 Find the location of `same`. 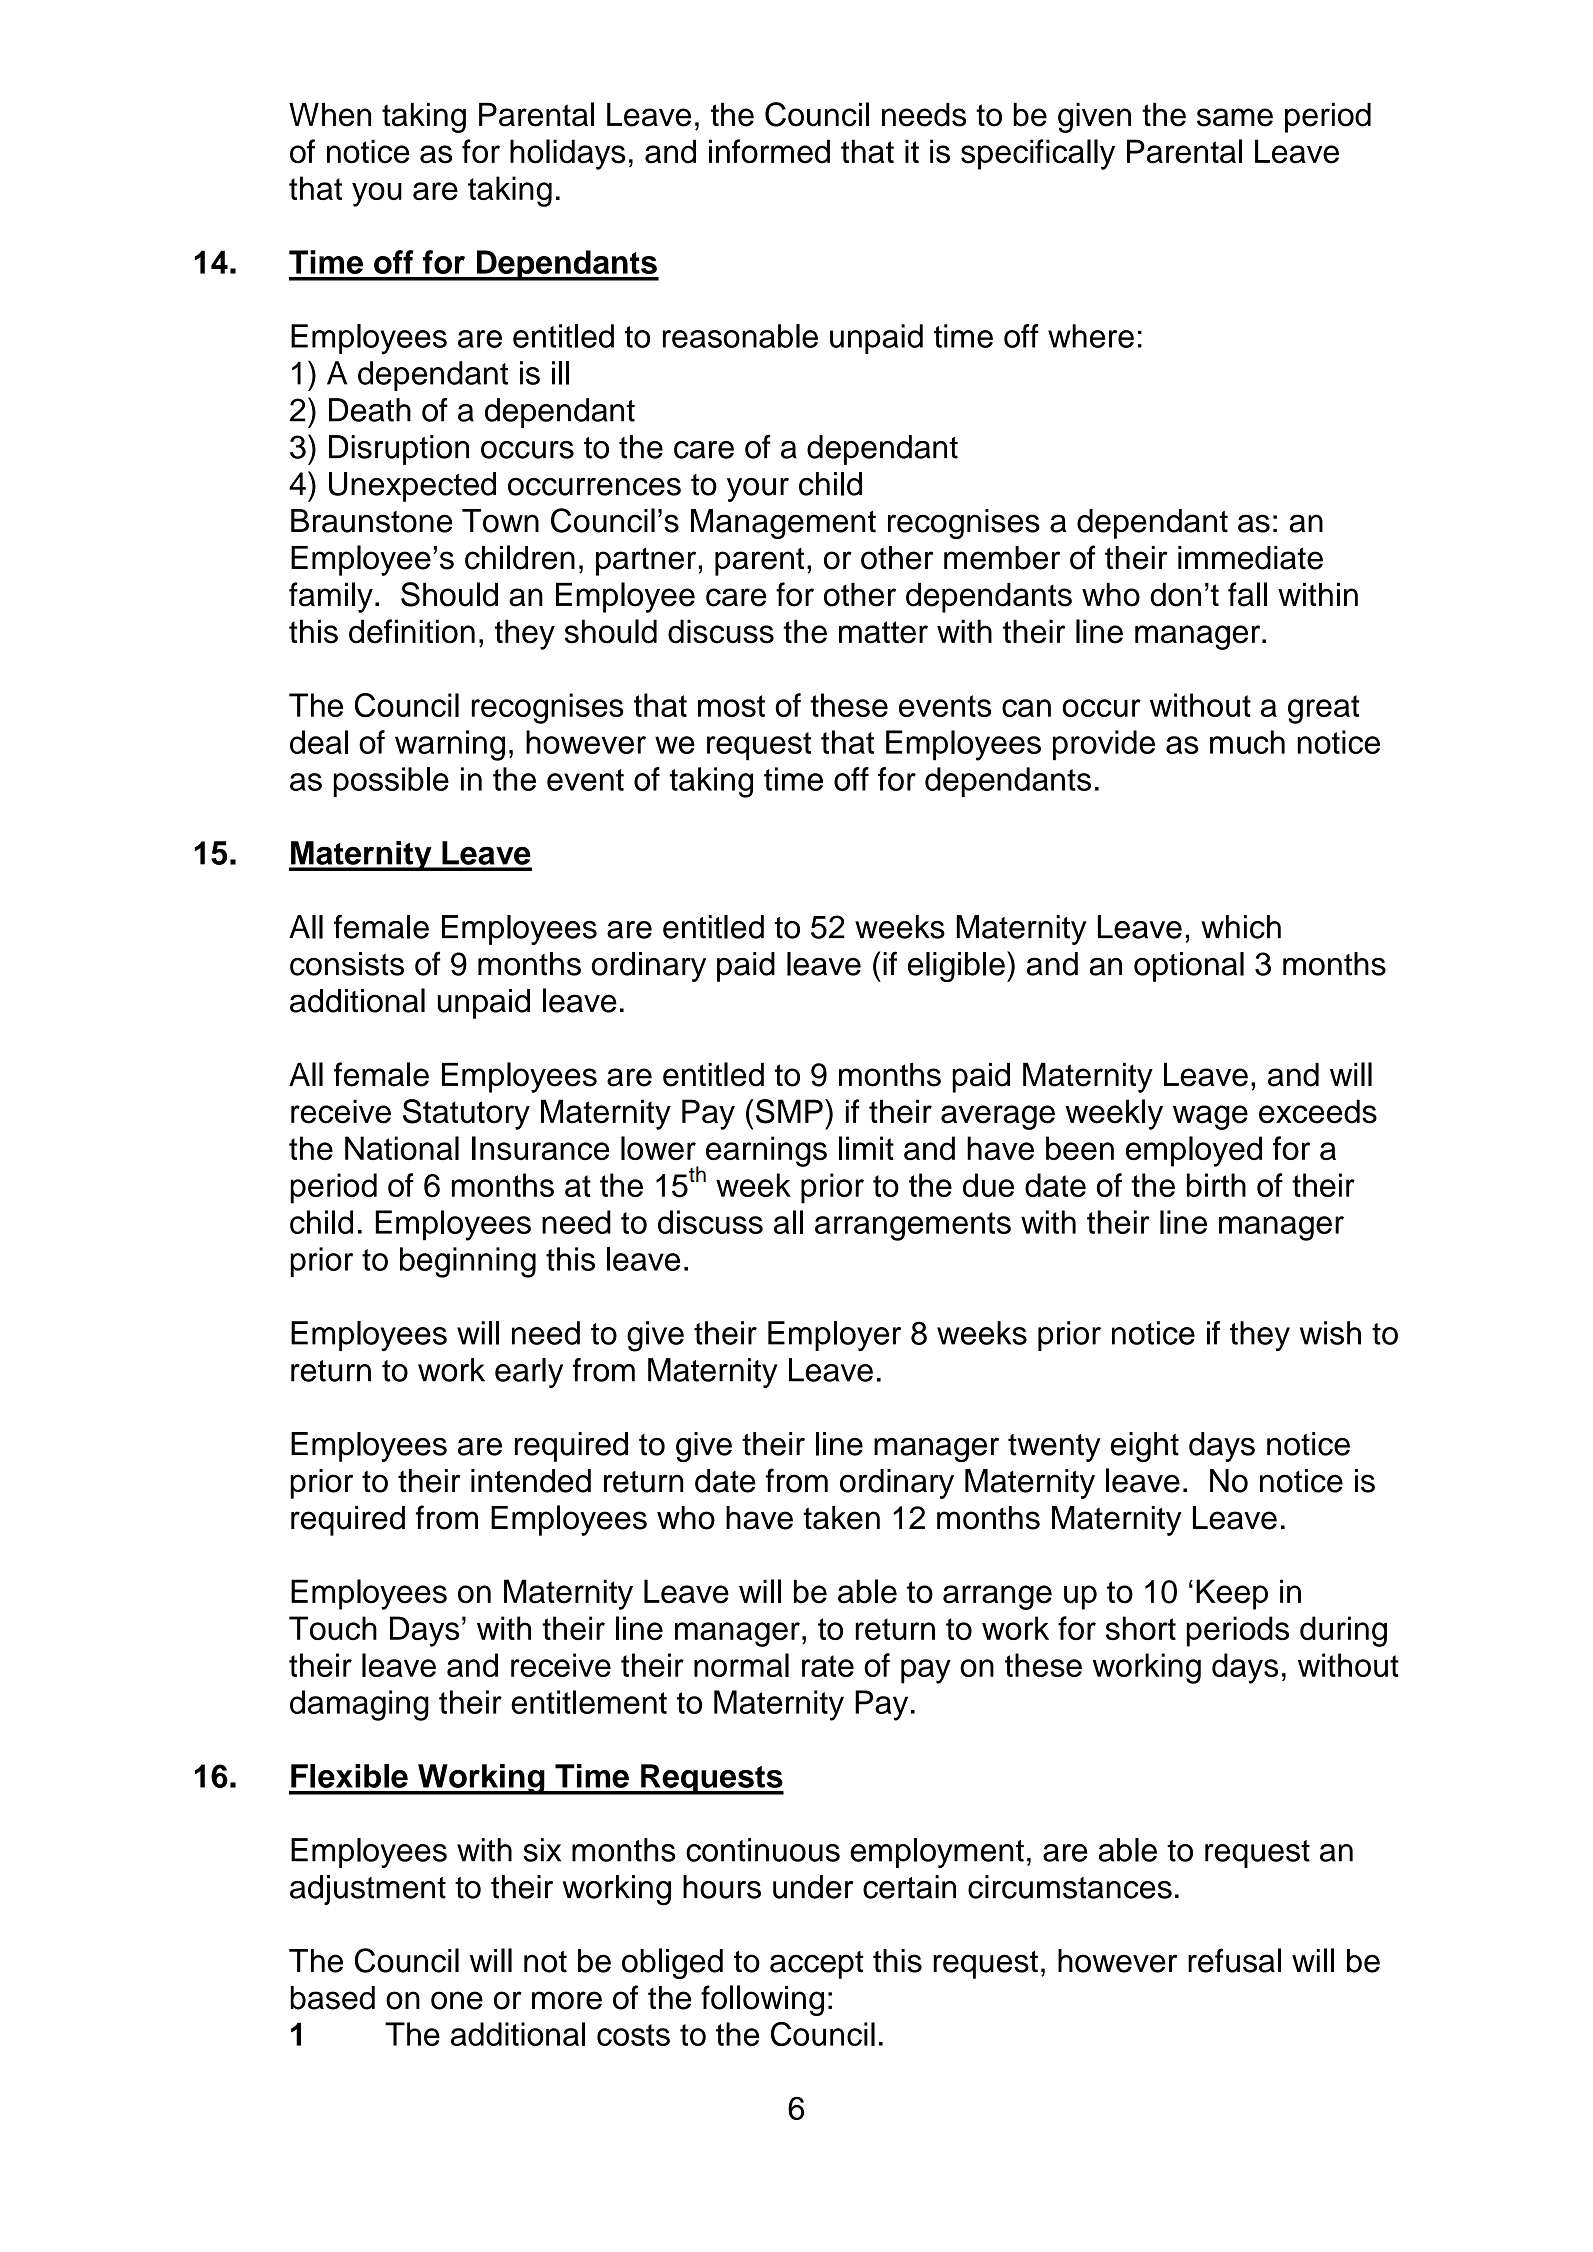

same is located at coordinates (1235, 117).
